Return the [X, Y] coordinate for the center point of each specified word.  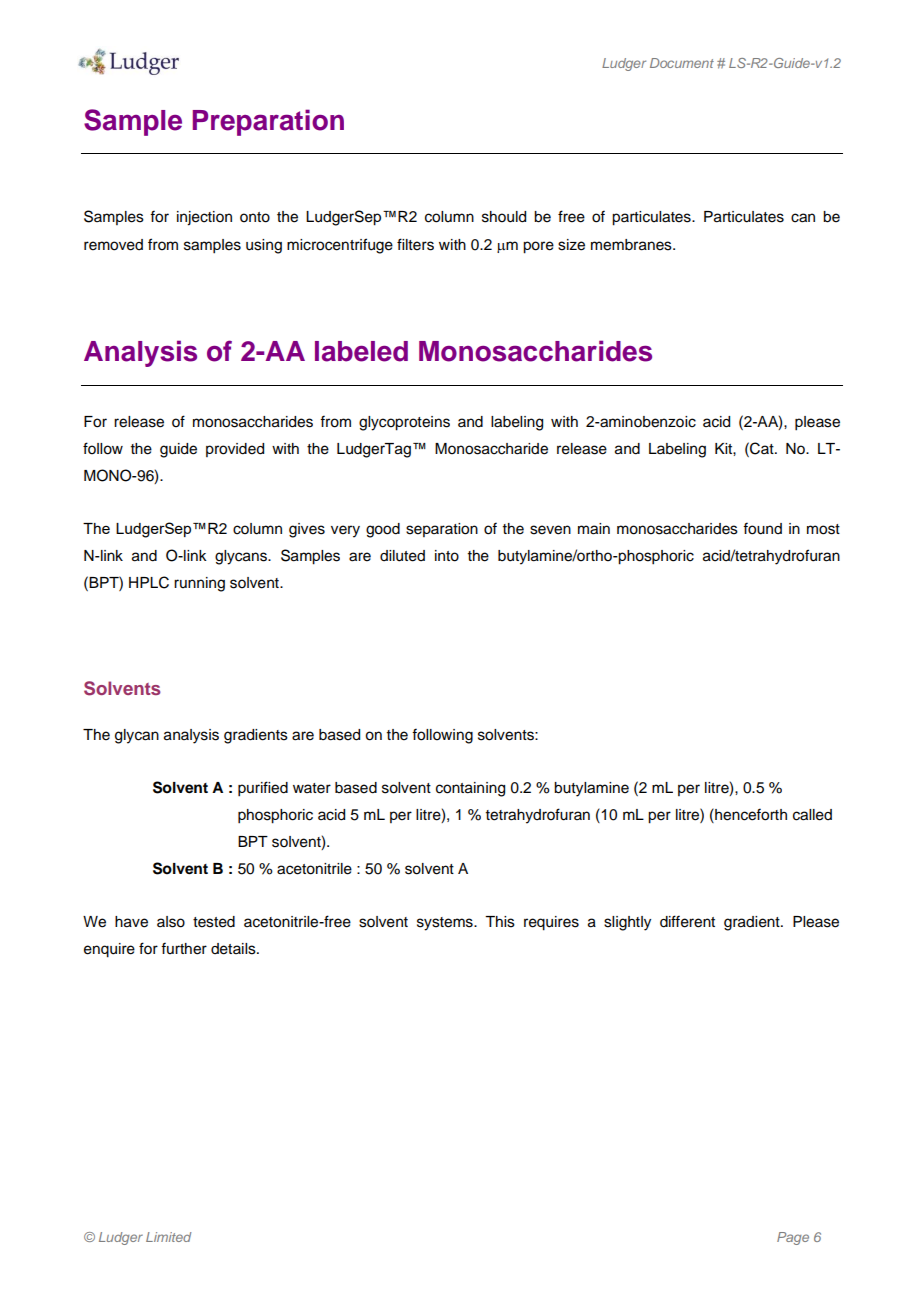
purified [263, 789]
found [762, 528]
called [812, 815]
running [199, 584]
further [184, 948]
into [447, 556]
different [687, 921]
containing [470, 789]
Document [682, 63]
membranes [632, 245]
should [504, 217]
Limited [168, 1237]
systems [446, 924]
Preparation [268, 122]
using [264, 246]
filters [415, 244]
